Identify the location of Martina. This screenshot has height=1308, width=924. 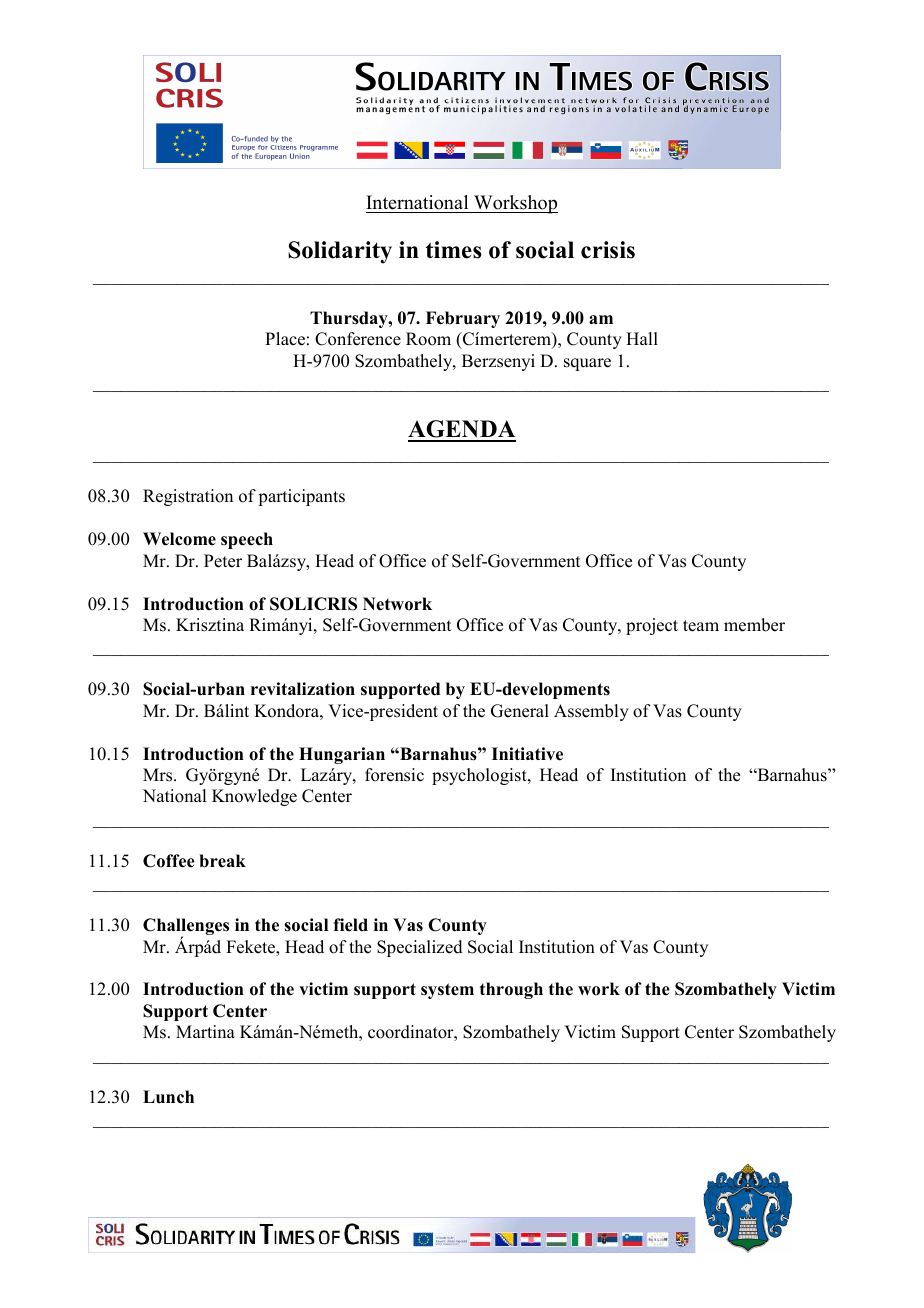
(205, 1031).
